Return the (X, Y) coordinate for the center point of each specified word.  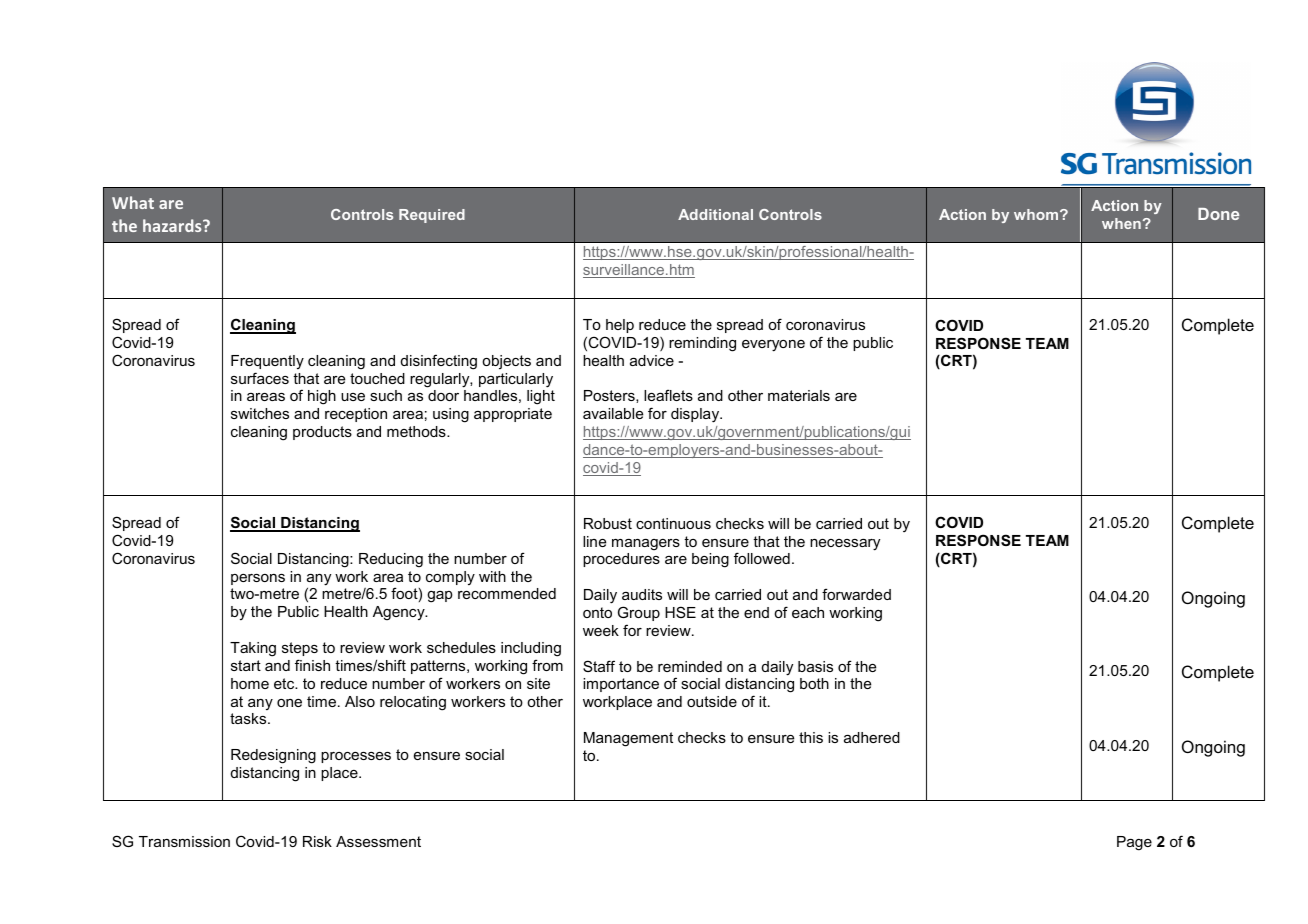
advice (652, 360)
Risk (317, 841)
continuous (673, 523)
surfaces (260, 378)
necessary (845, 545)
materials (799, 395)
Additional (715, 214)
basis (815, 666)
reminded (690, 666)
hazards (173, 225)
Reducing (391, 560)
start (246, 665)
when (1121, 223)
